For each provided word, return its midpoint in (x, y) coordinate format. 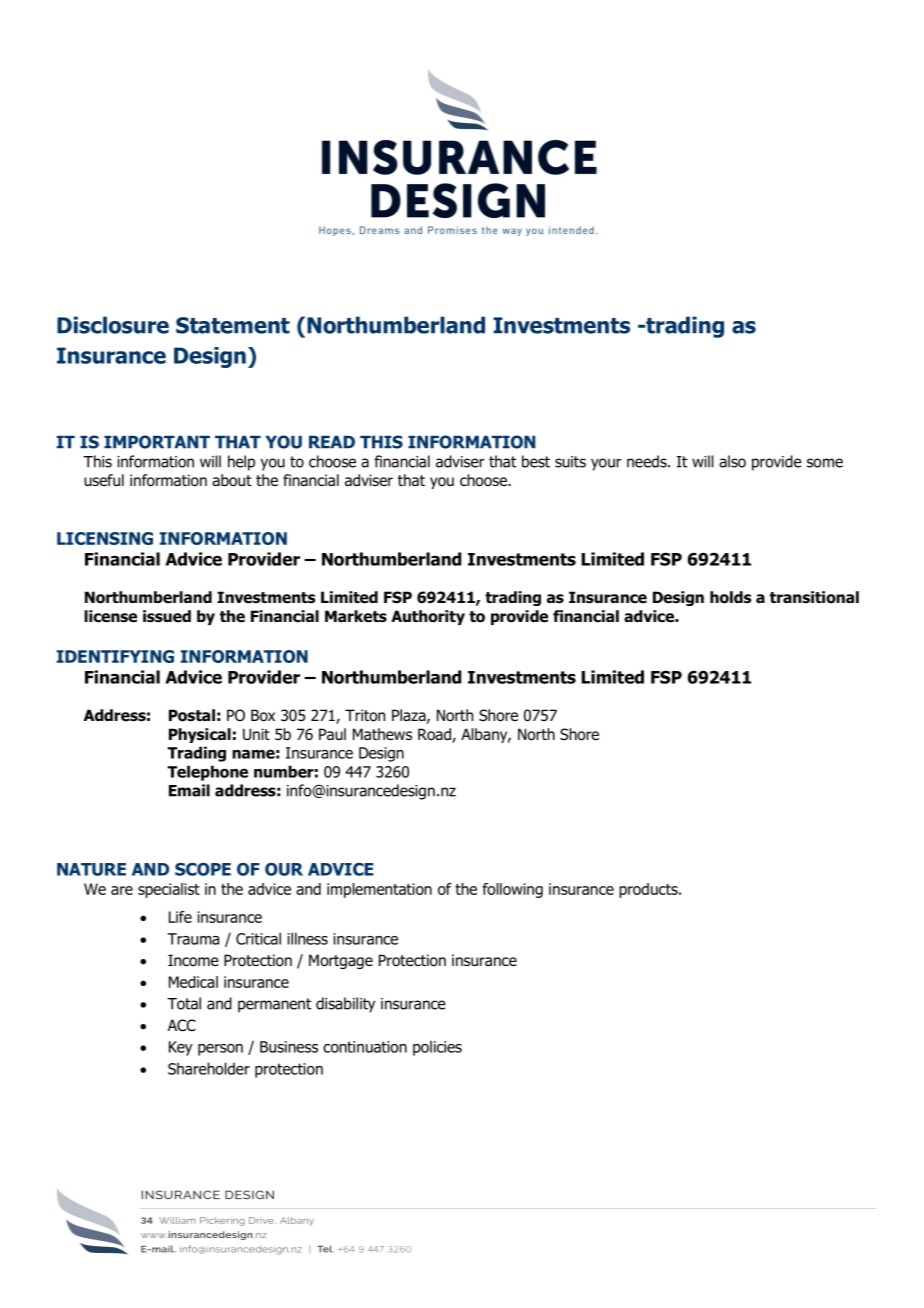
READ (332, 442)
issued (167, 616)
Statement (233, 325)
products (649, 890)
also (732, 461)
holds (730, 597)
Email (189, 790)
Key (181, 1048)
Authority (428, 617)
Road (435, 735)
